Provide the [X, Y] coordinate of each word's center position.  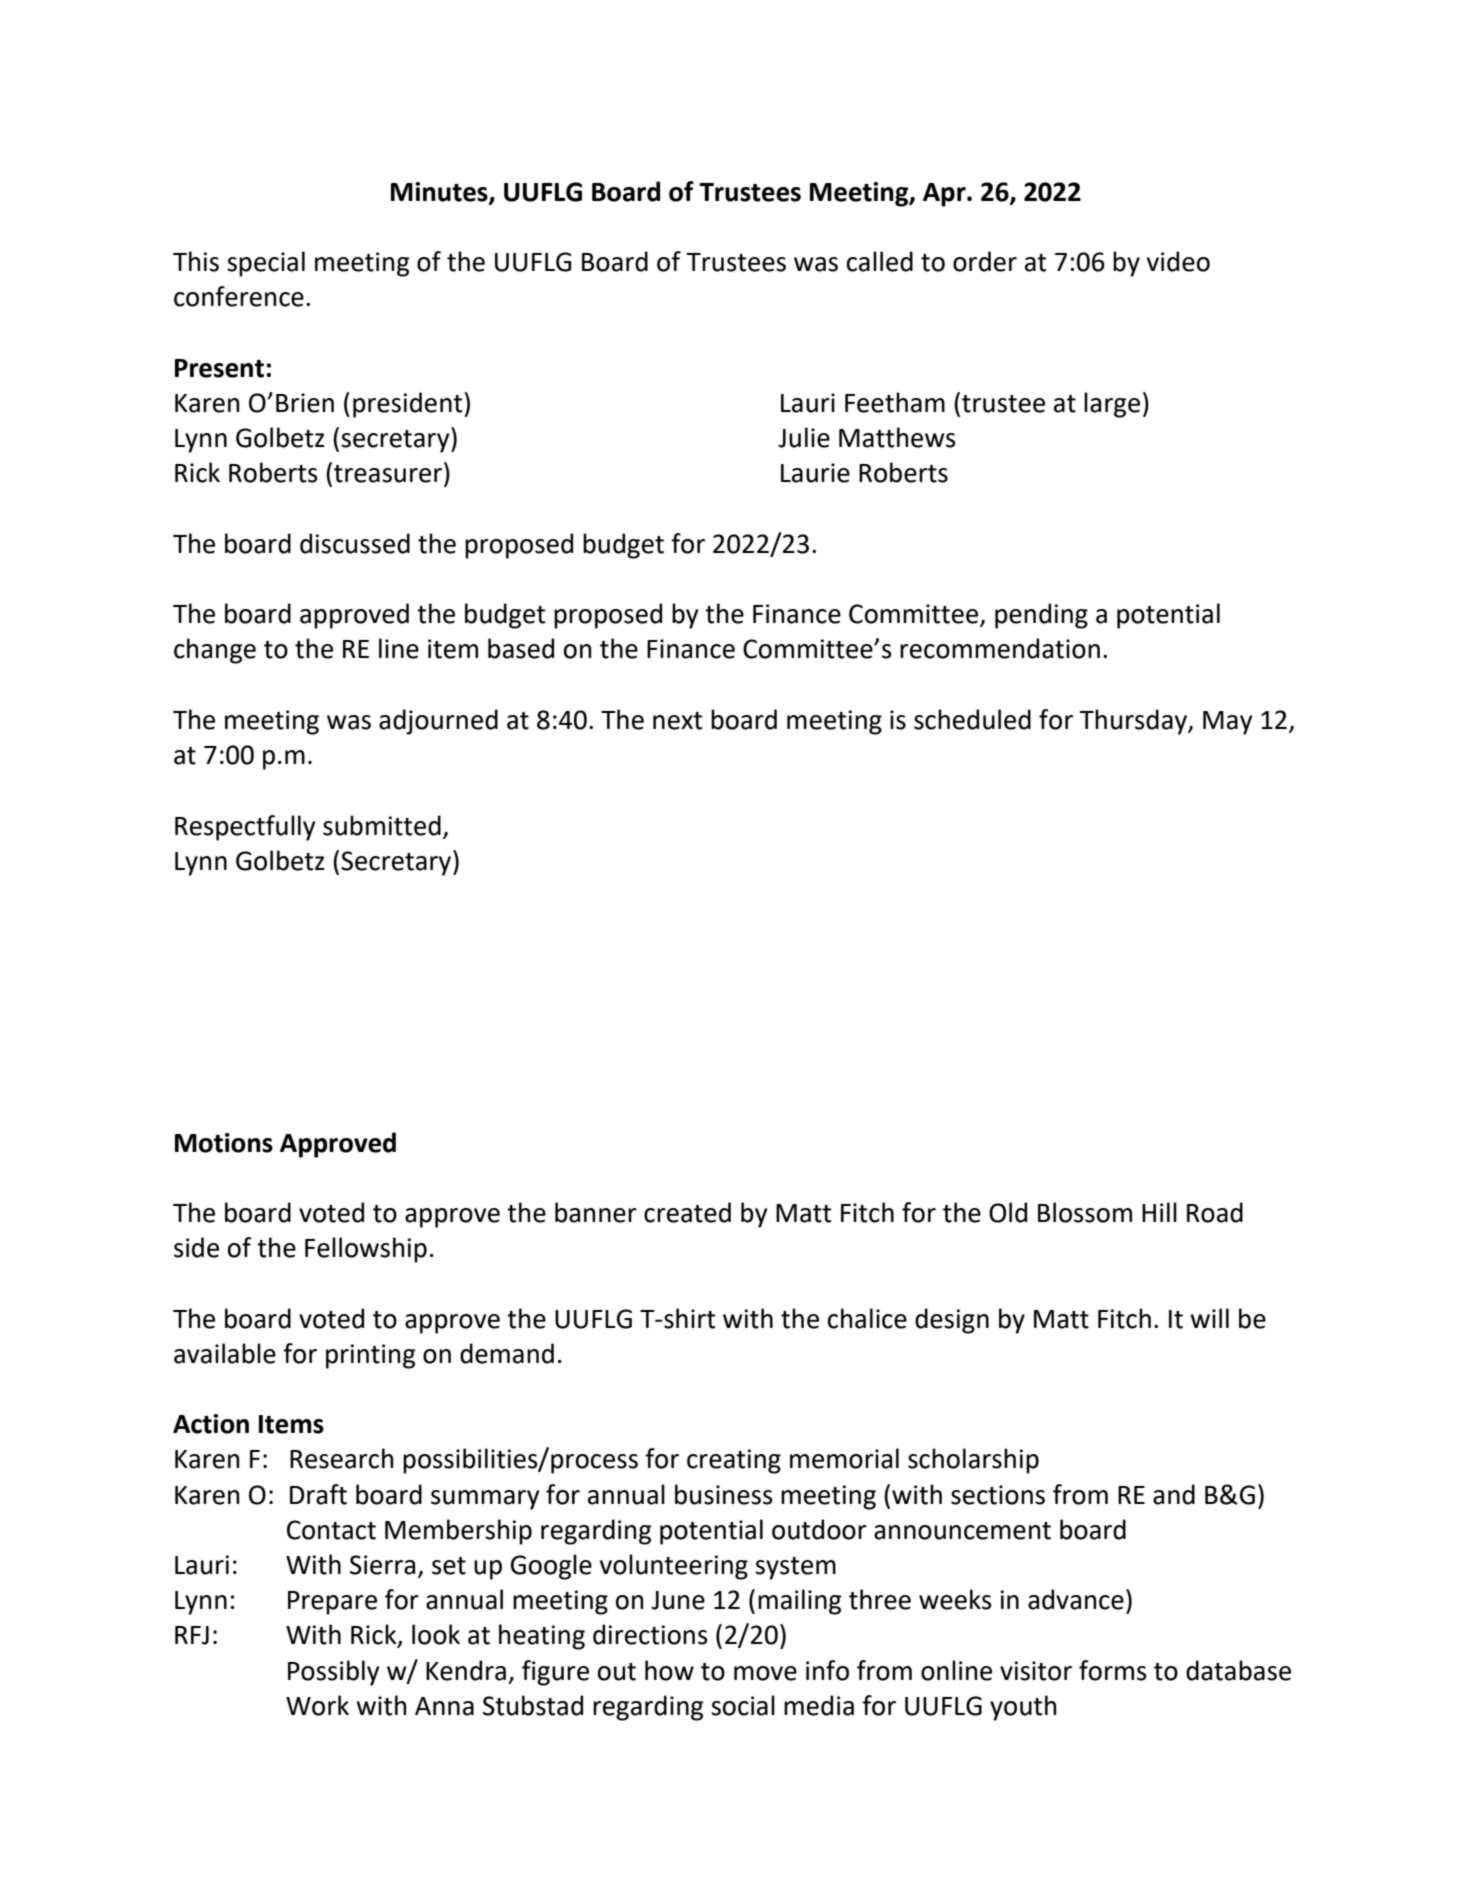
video [1178, 261]
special [266, 264]
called [880, 261]
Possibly [334, 1673]
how [669, 1670]
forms [1113, 1670]
